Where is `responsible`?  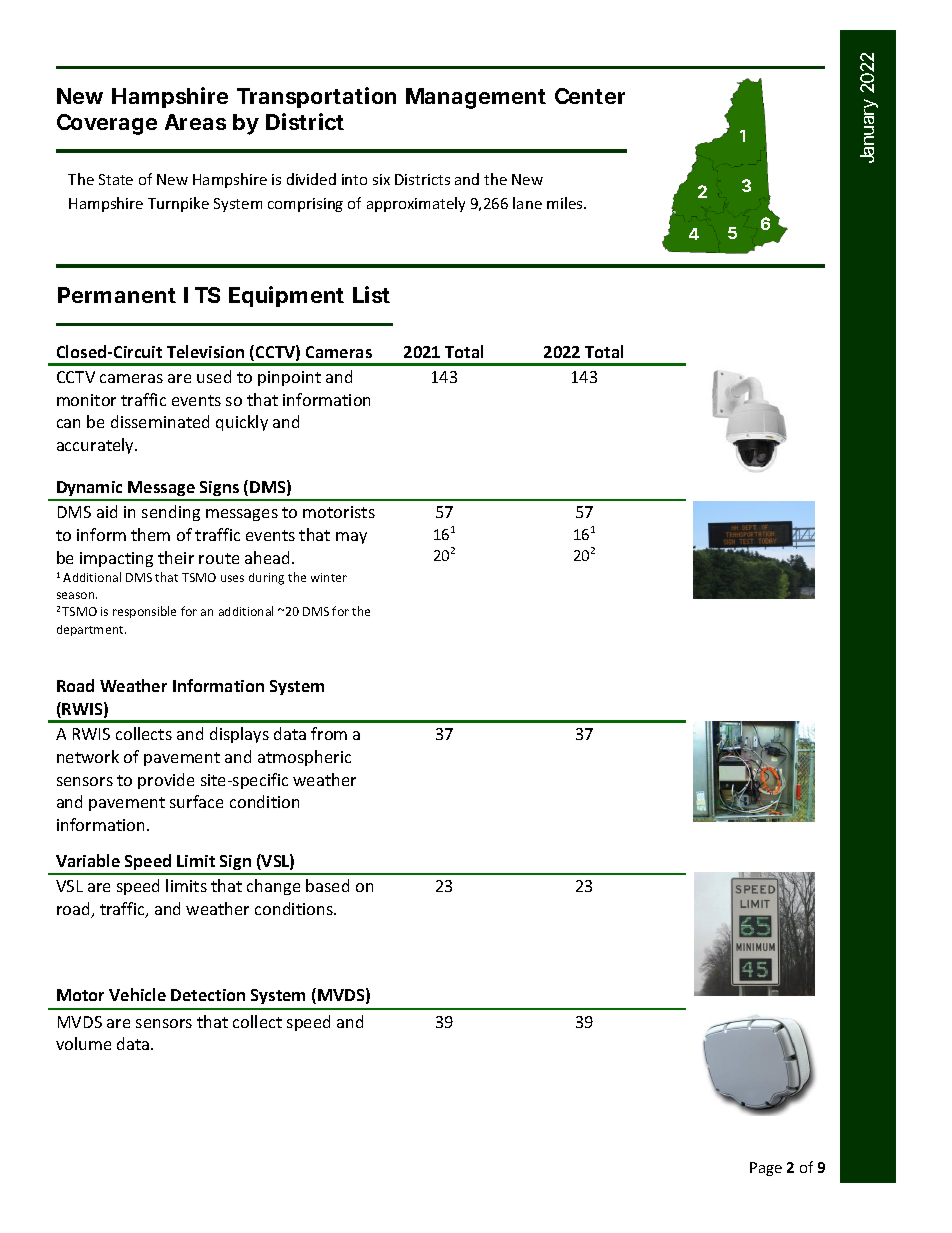
responsible is located at coordinates (144, 612).
